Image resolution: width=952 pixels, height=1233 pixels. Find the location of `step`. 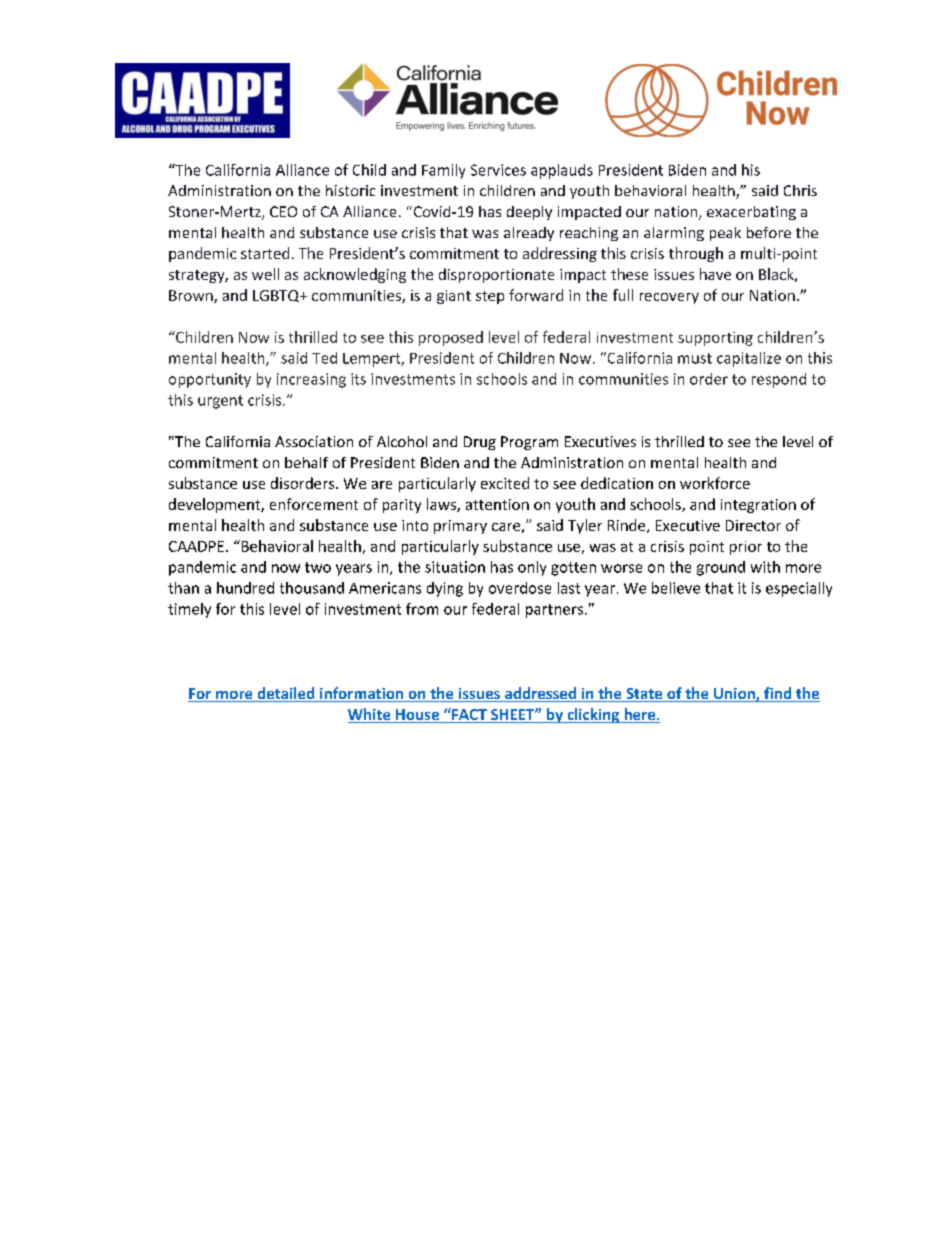

step is located at coordinates (490, 297).
